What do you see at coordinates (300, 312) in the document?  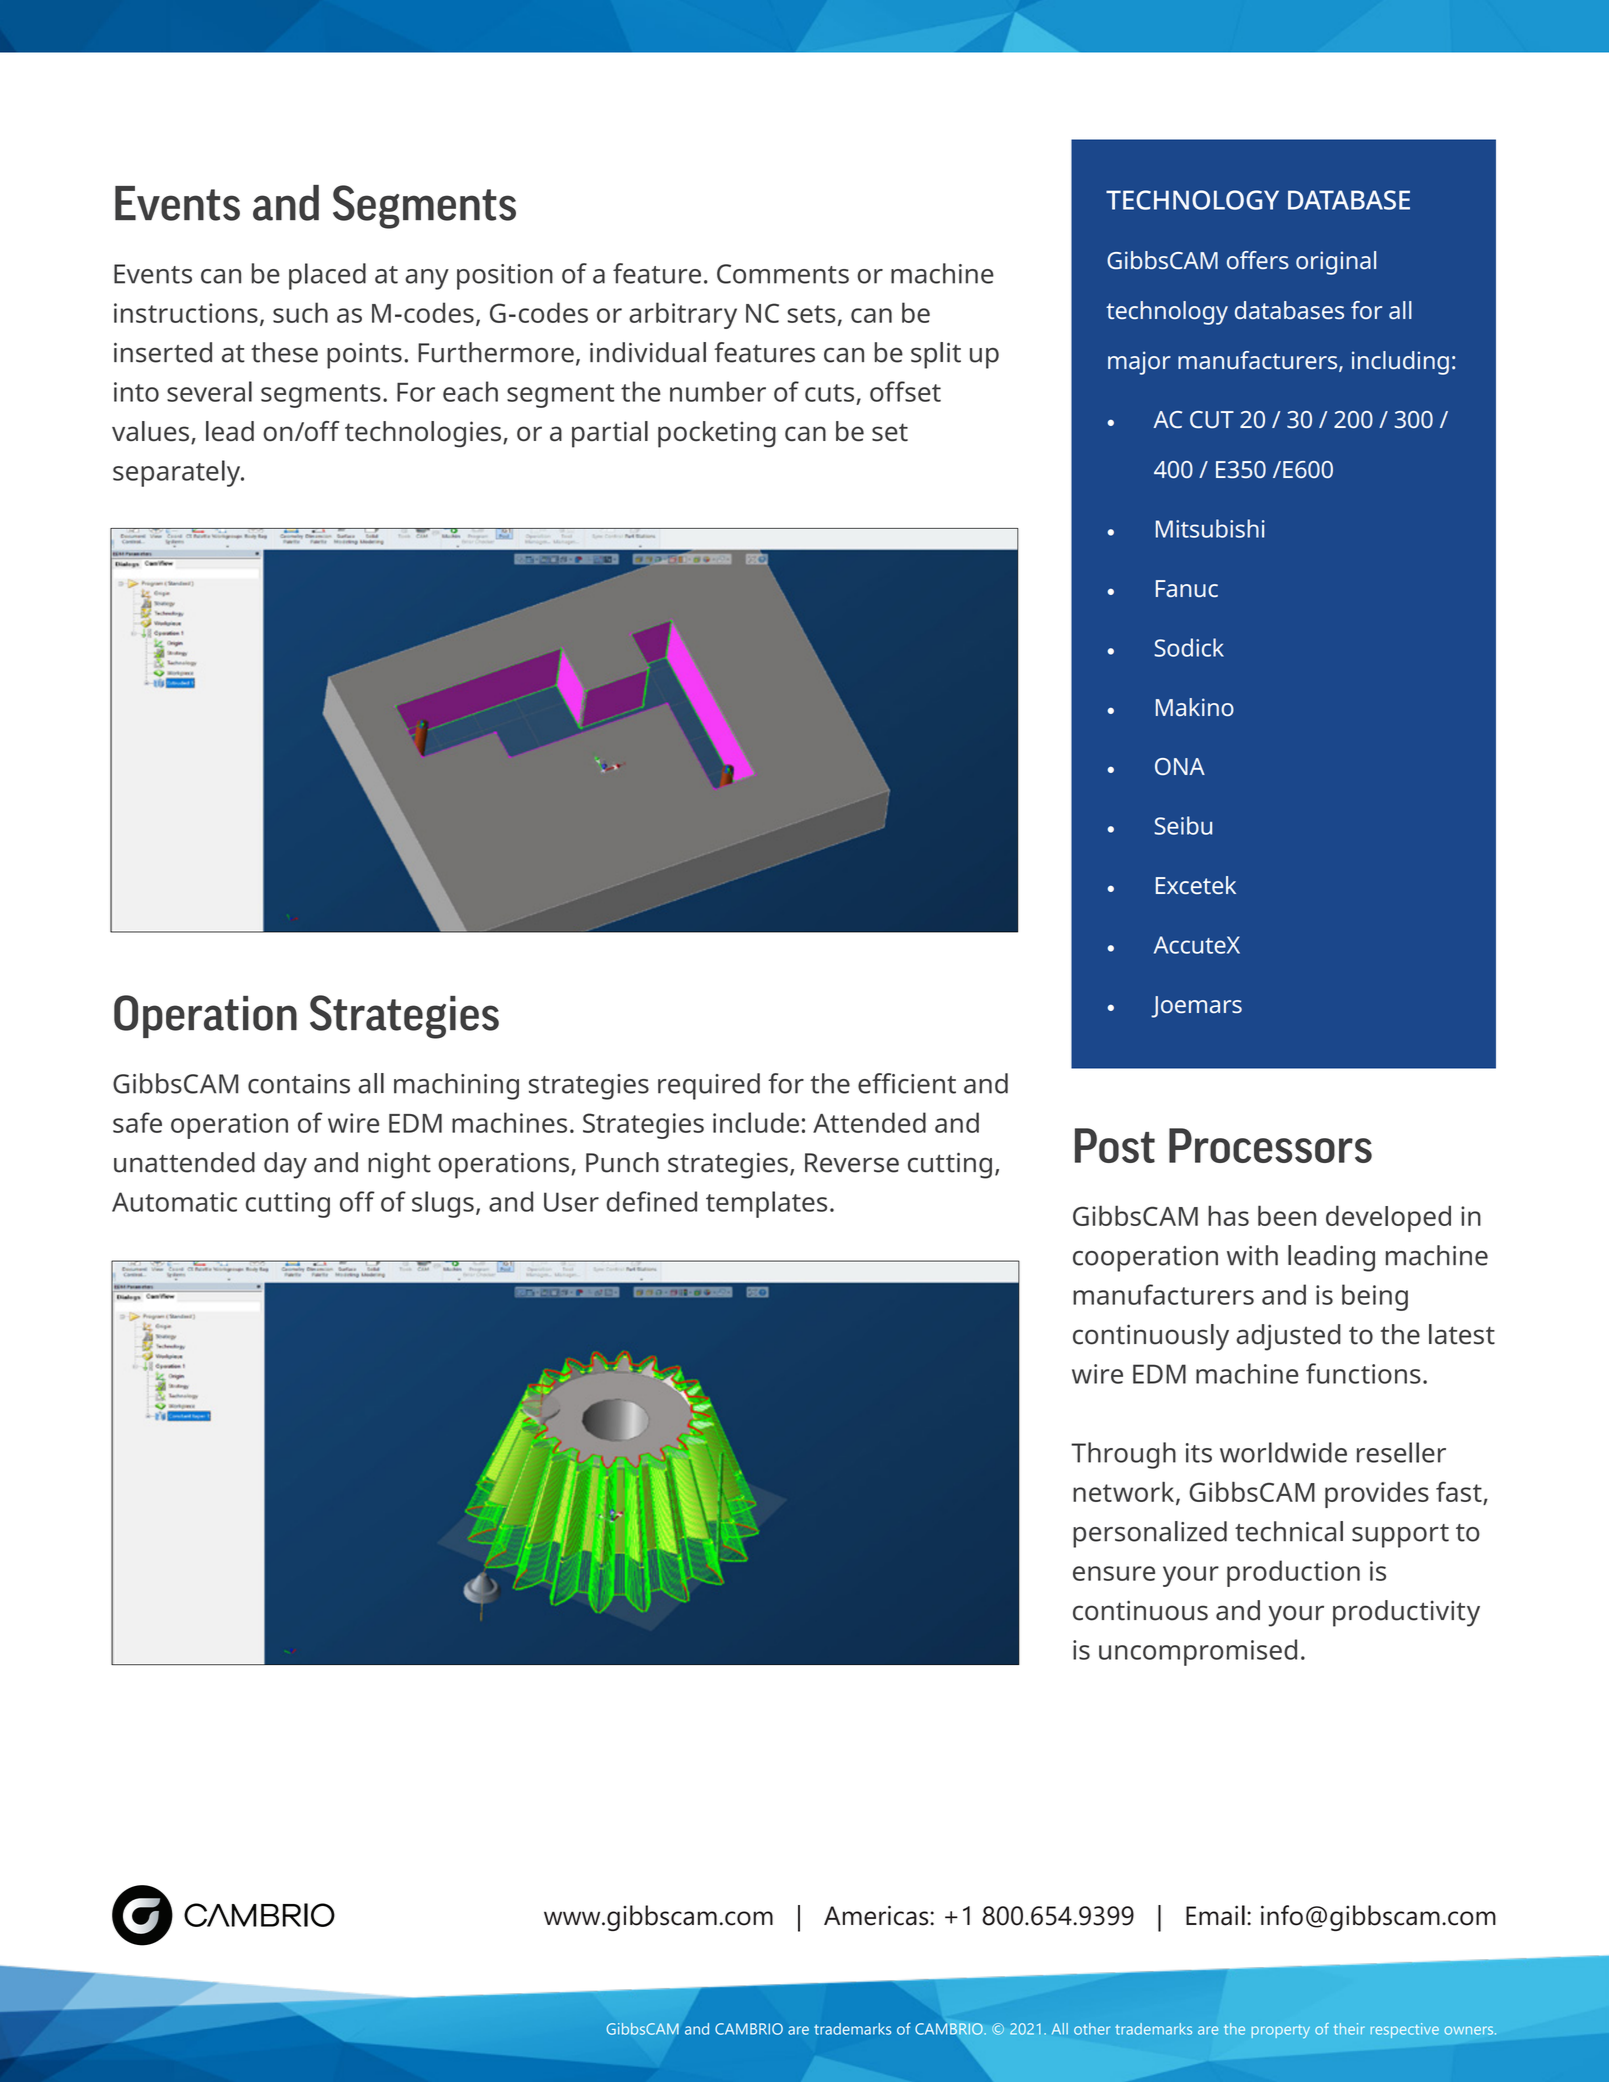 I see `such` at bounding box center [300, 312].
